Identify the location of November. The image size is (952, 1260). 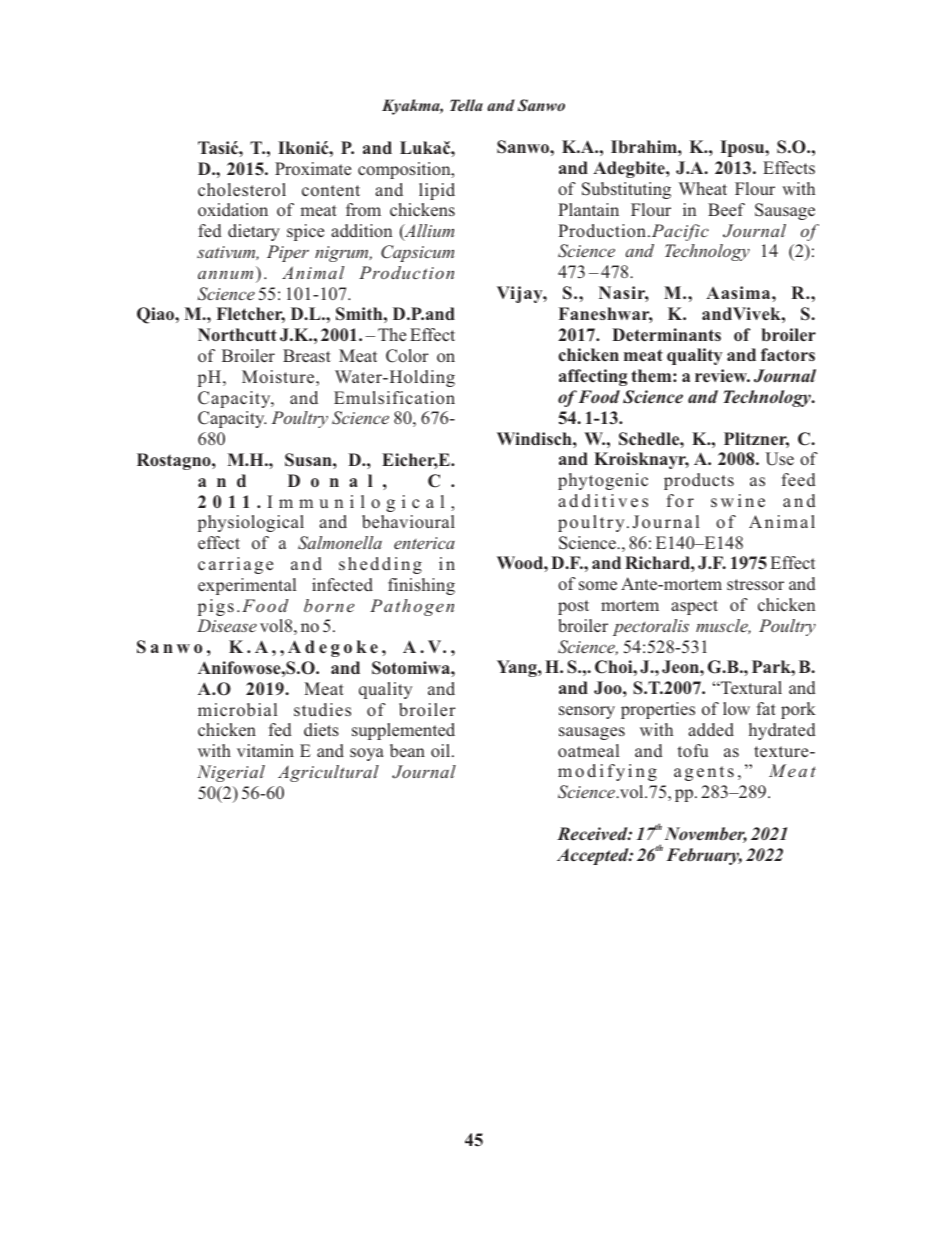
(706, 835).
